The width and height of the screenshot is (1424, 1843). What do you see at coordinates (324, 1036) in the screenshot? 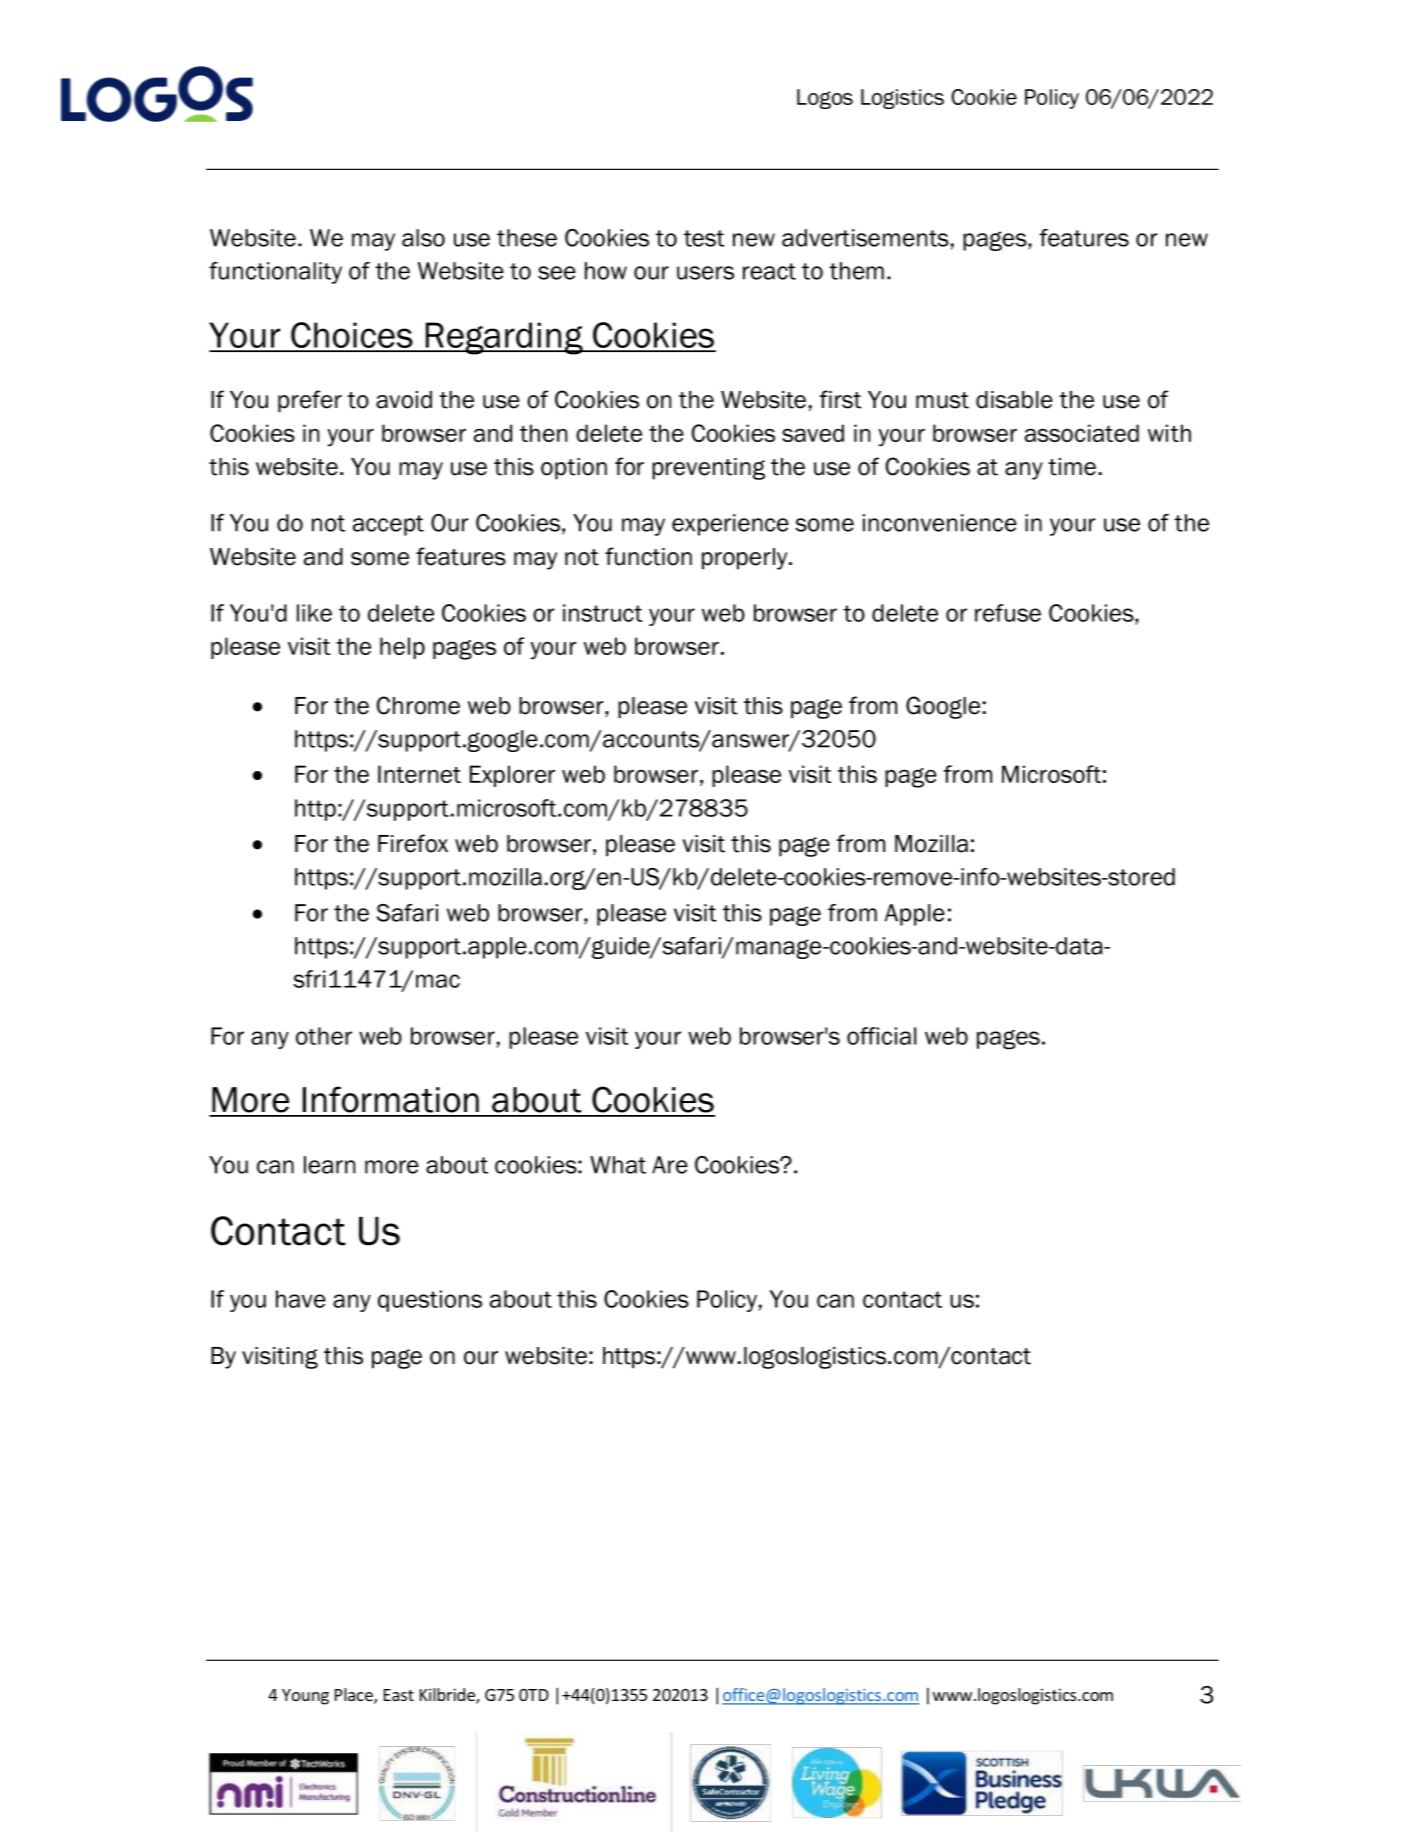
I see `other` at bounding box center [324, 1036].
